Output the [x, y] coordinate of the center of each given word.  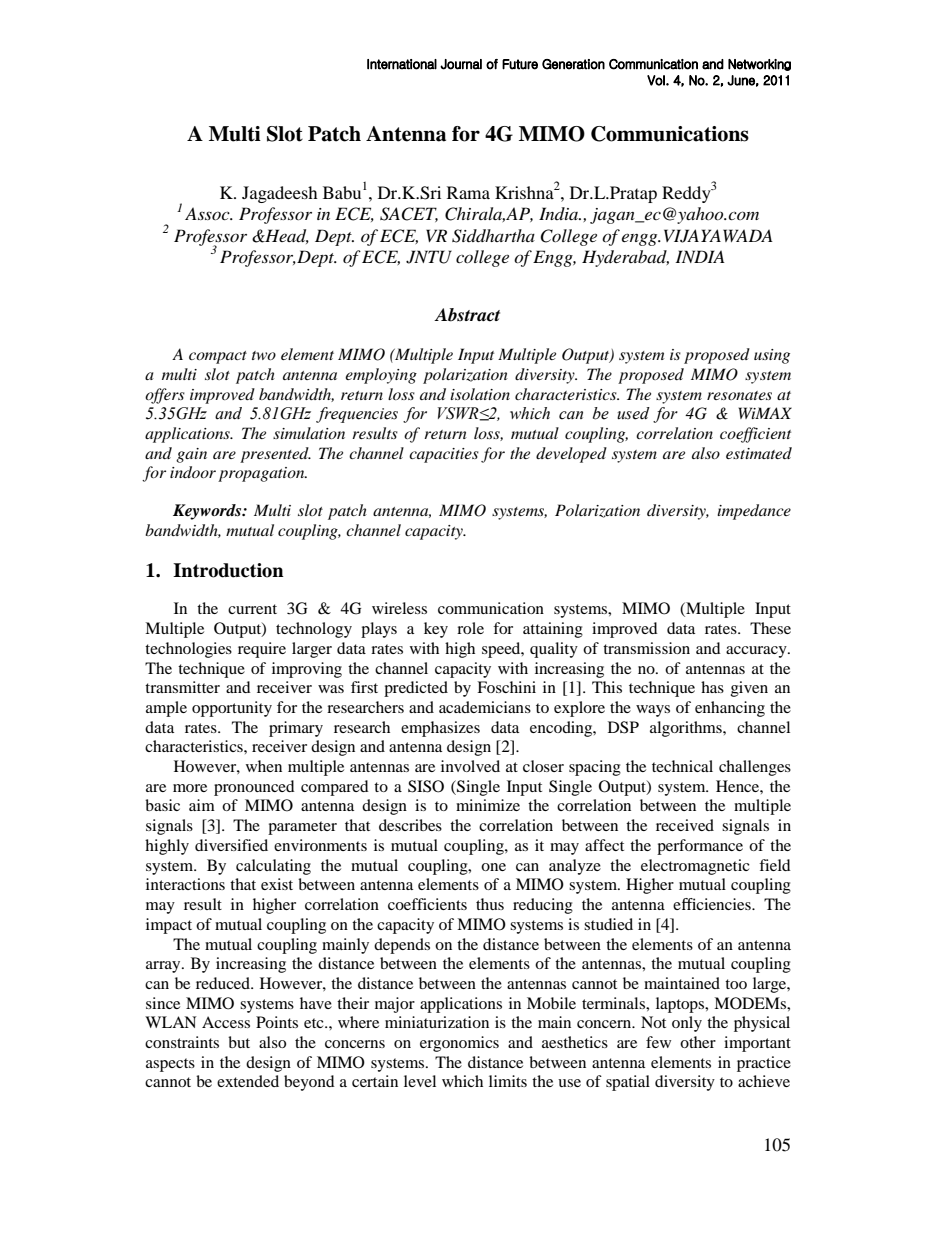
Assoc [208, 213]
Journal [461, 64]
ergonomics [459, 1044]
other [698, 1042]
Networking [759, 65]
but [239, 1042]
